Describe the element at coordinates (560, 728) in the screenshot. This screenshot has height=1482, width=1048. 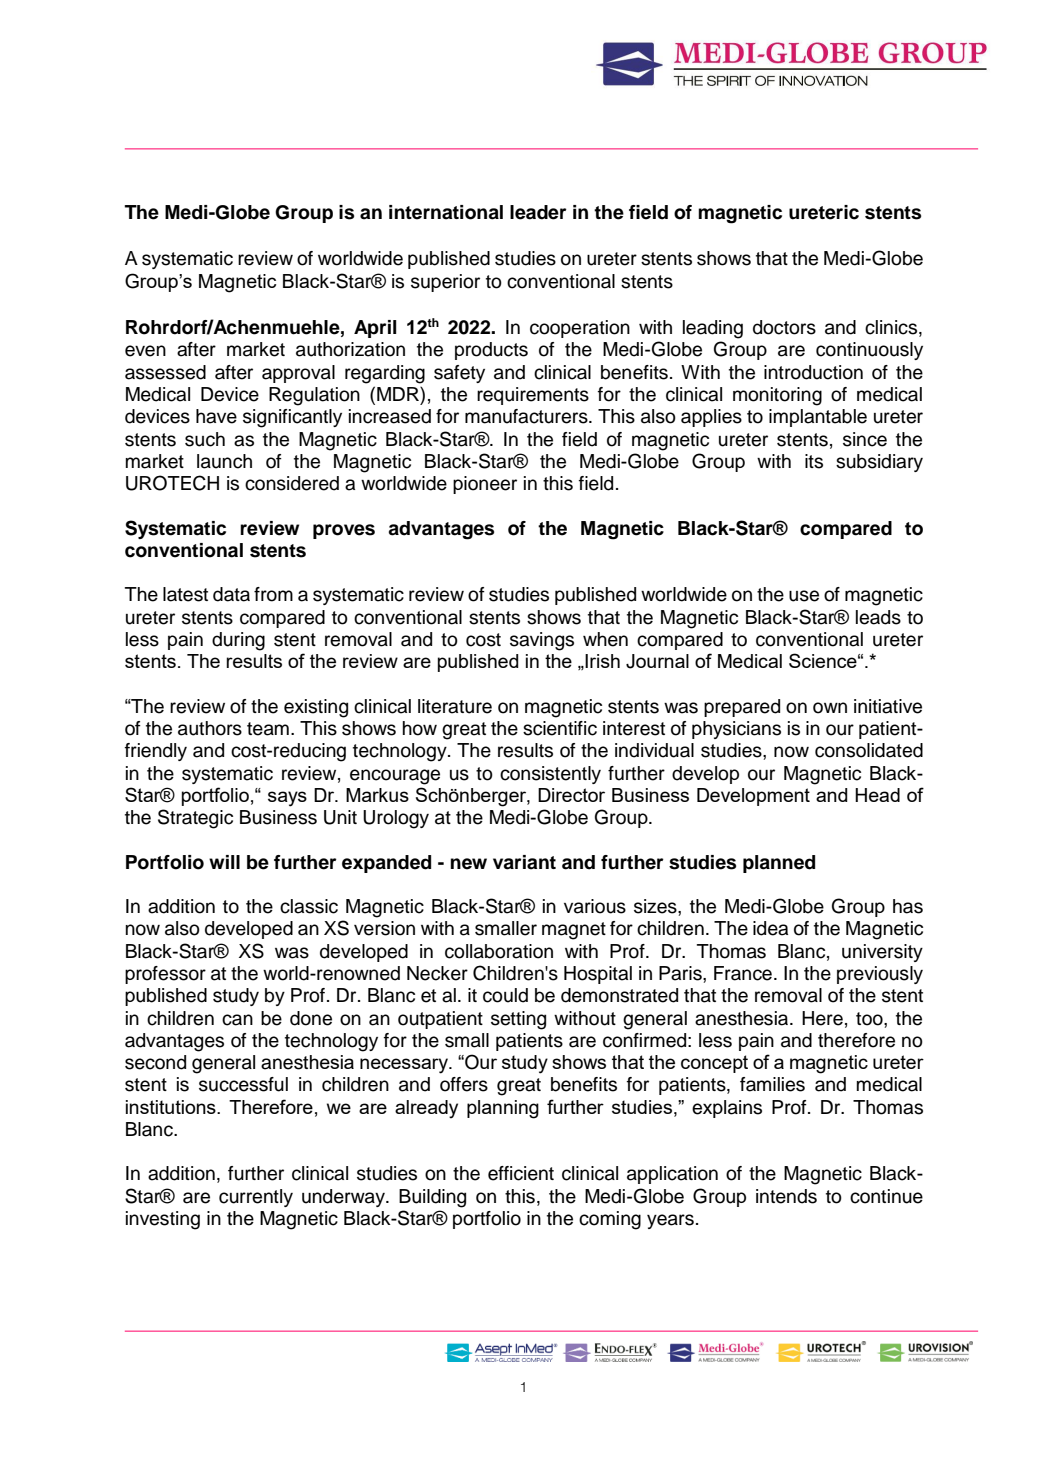
I see `scientific` at that location.
